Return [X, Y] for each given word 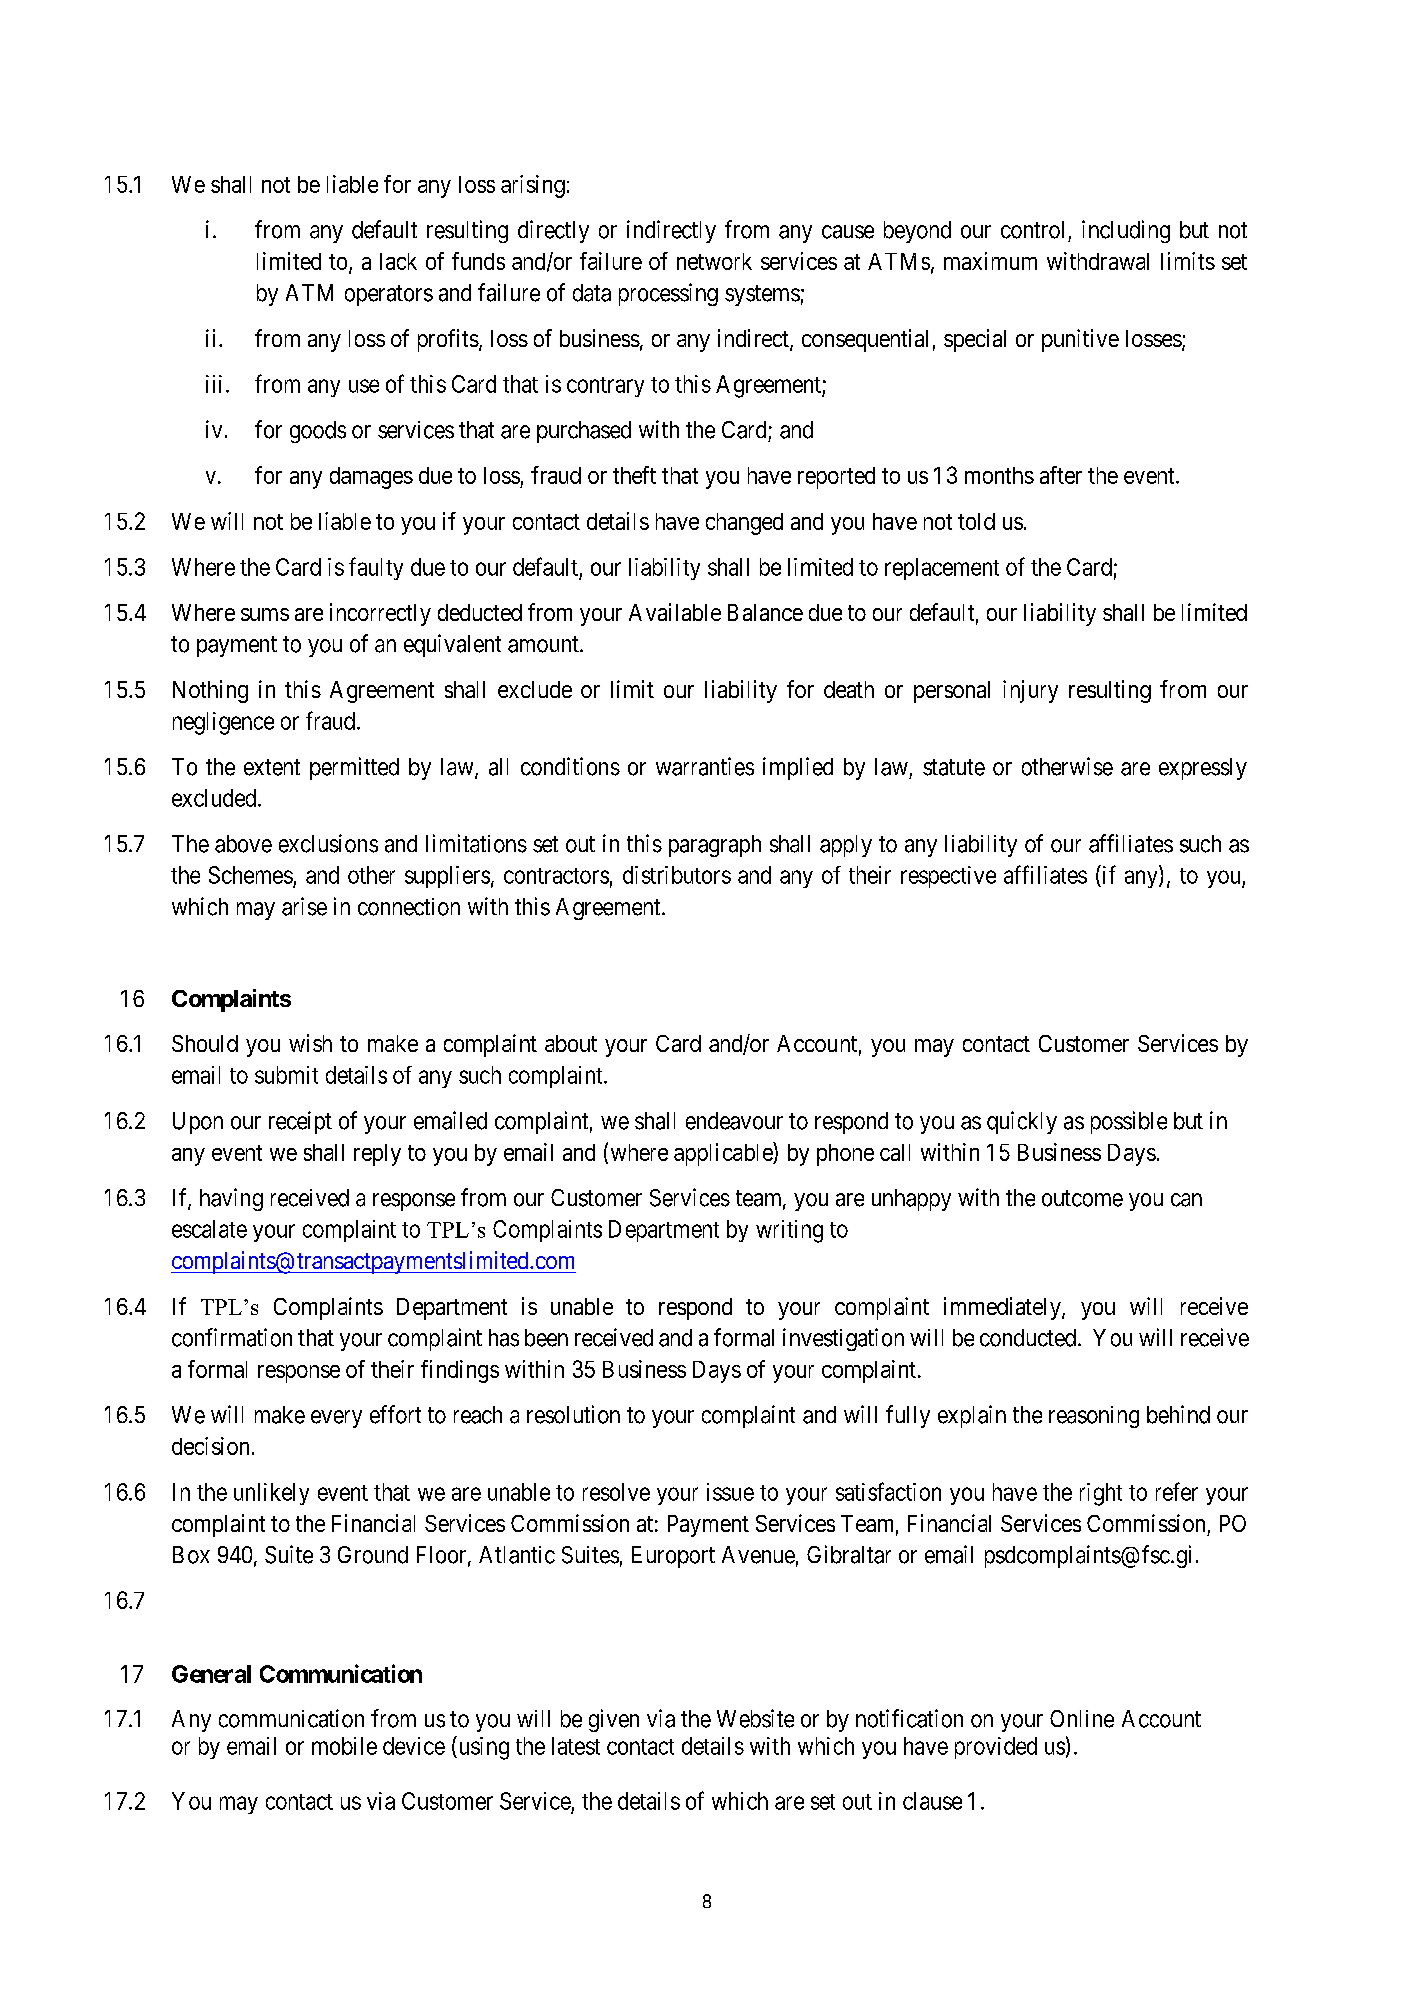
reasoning [1094, 1417]
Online [1082, 1719]
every [336, 1419]
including [1126, 231]
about [571, 1043]
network [714, 261]
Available [675, 612]
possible [1129, 1122]
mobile [344, 1746]
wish [310, 1043]
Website [755, 1718]
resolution [573, 1414]
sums [265, 614]
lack [398, 261]
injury [1030, 691]
